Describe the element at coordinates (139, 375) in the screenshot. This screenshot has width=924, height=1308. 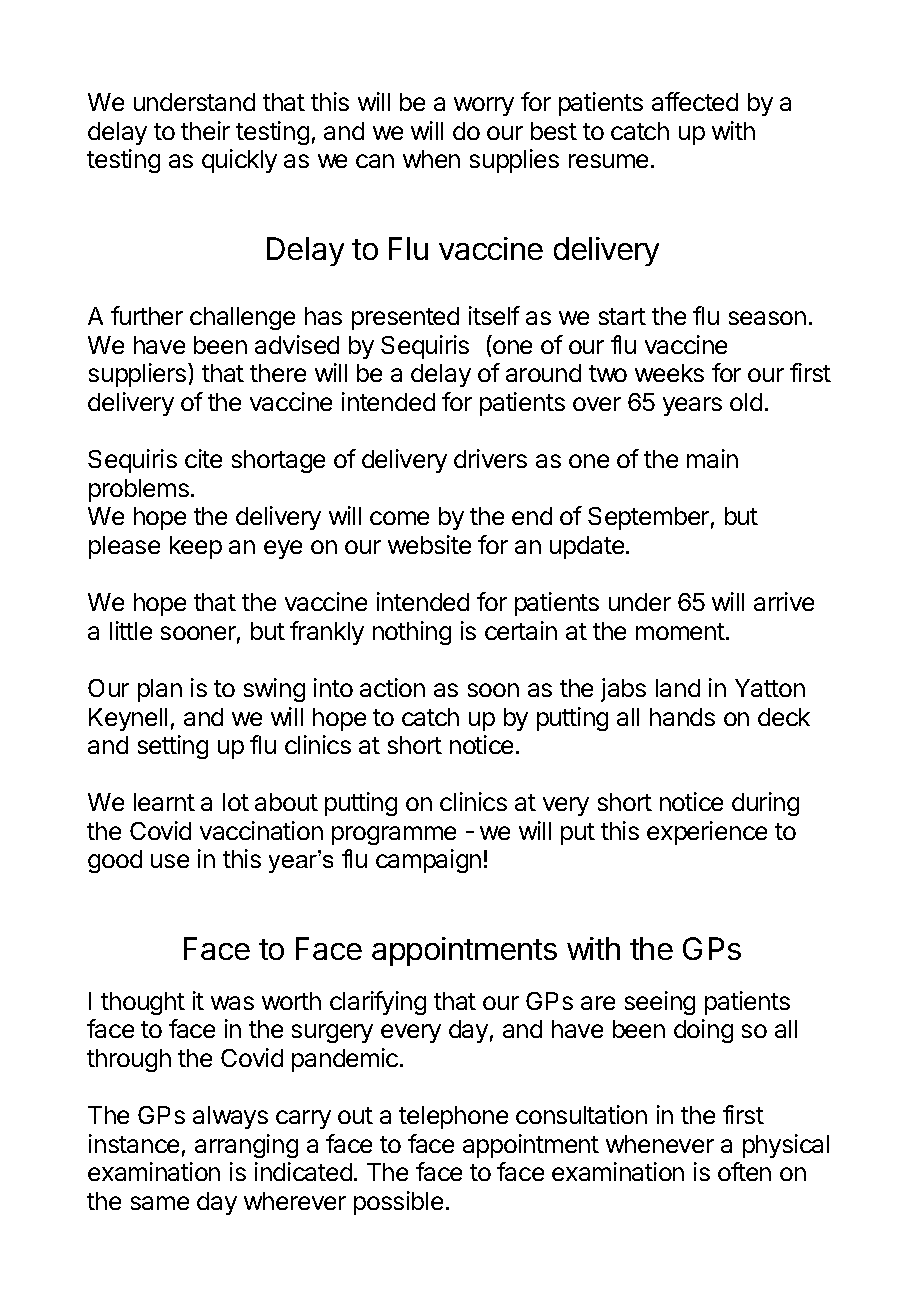
I see `suppliers` at that location.
